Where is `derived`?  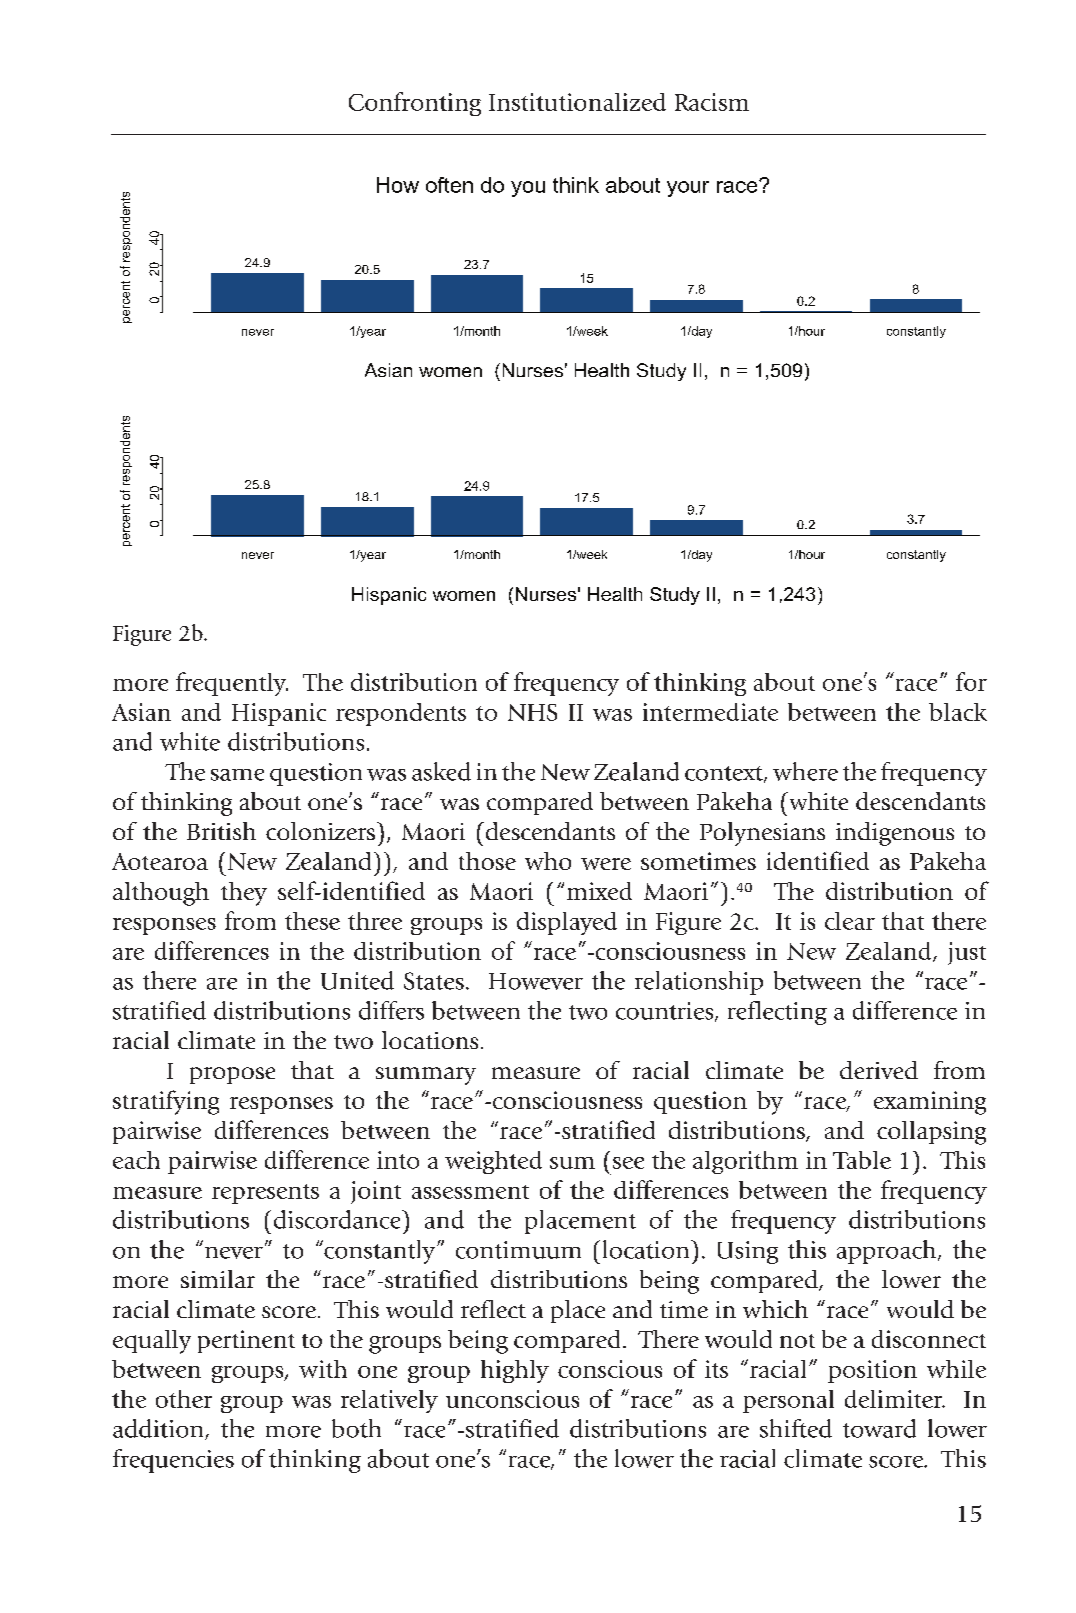
derived is located at coordinates (879, 1070).
